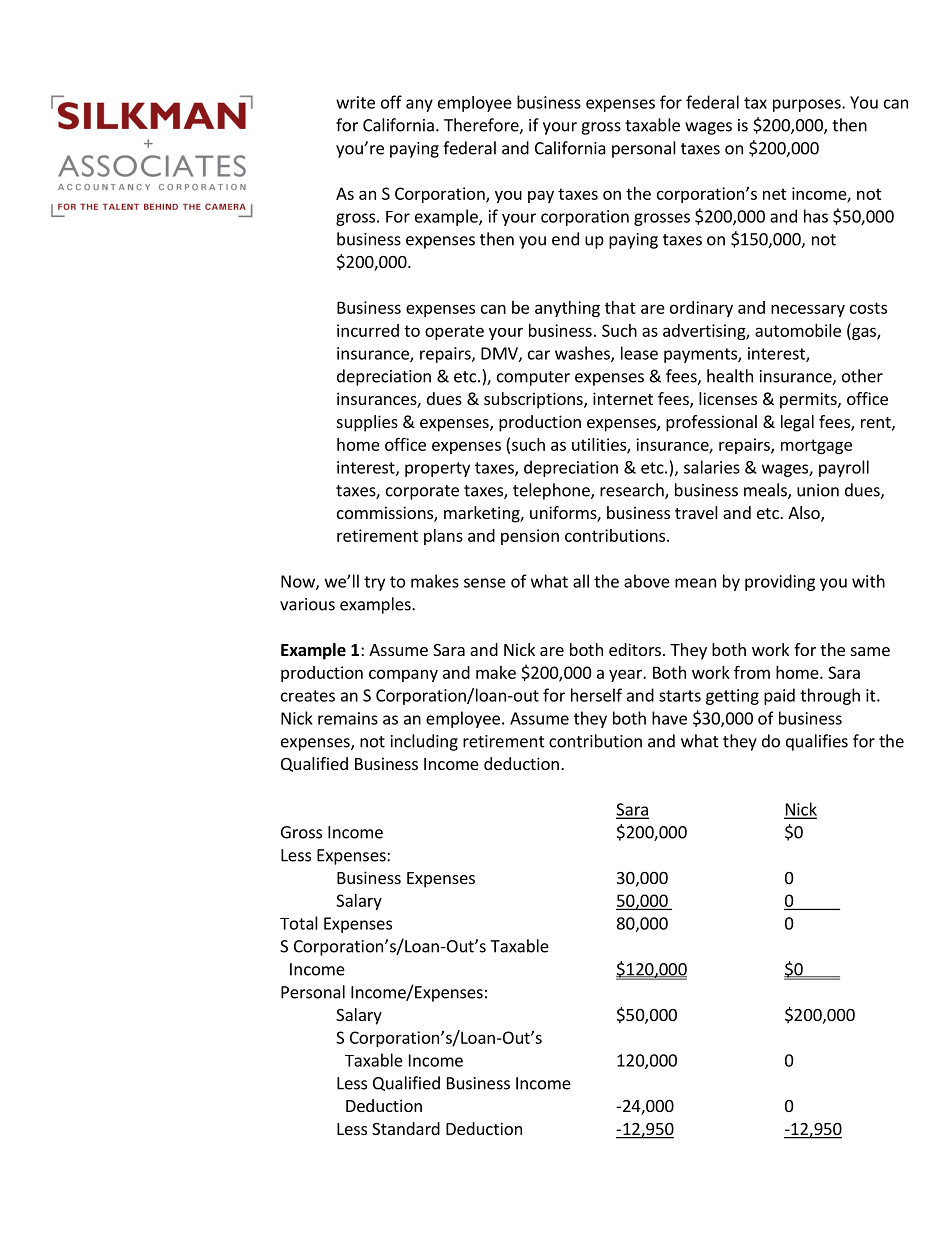 The width and height of the page is (952, 1233). What do you see at coordinates (355, 102) in the page?
I see `write` at bounding box center [355, 102].
